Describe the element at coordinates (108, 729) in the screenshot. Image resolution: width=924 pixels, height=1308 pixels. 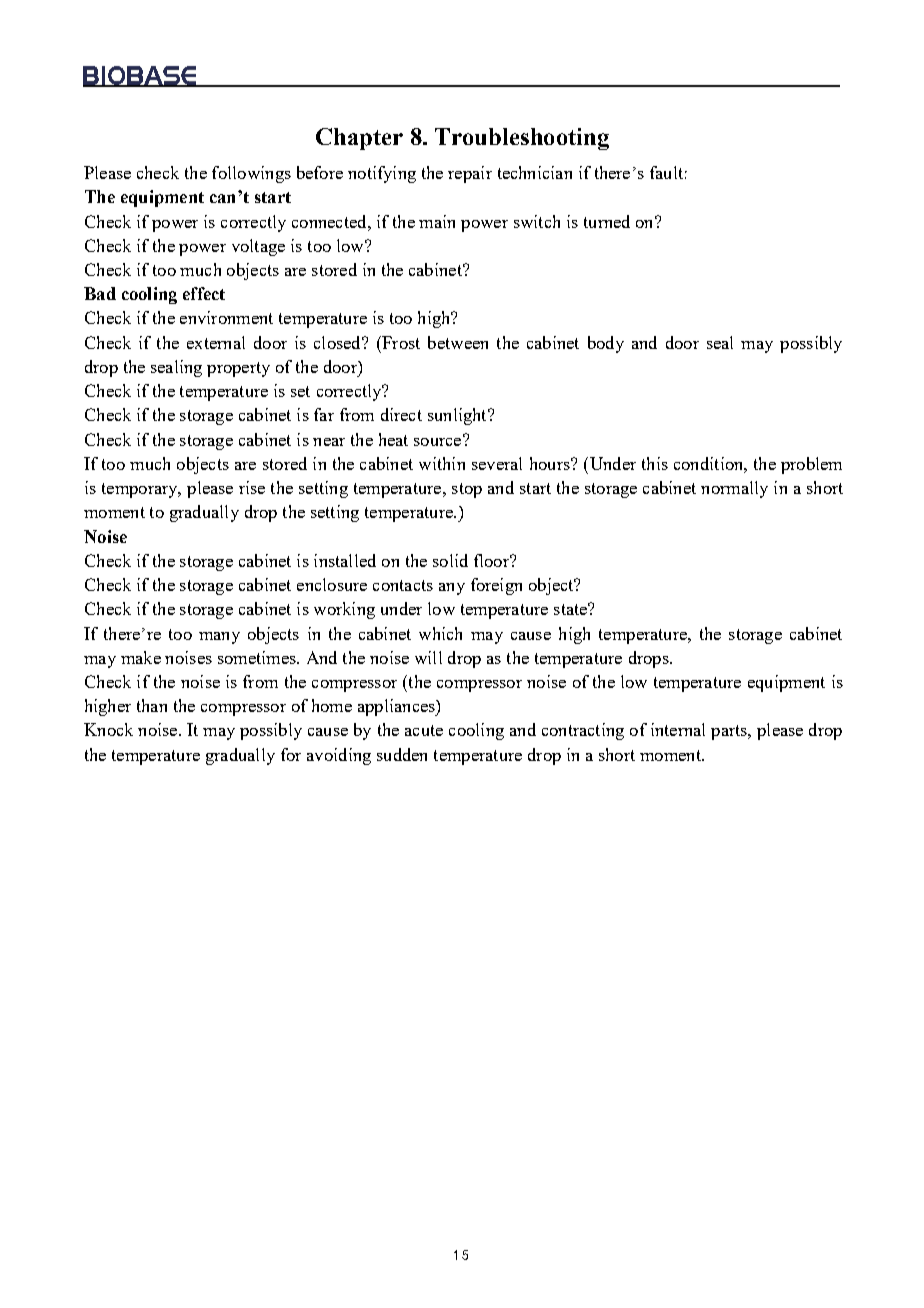
I see `Knock` at that location.
